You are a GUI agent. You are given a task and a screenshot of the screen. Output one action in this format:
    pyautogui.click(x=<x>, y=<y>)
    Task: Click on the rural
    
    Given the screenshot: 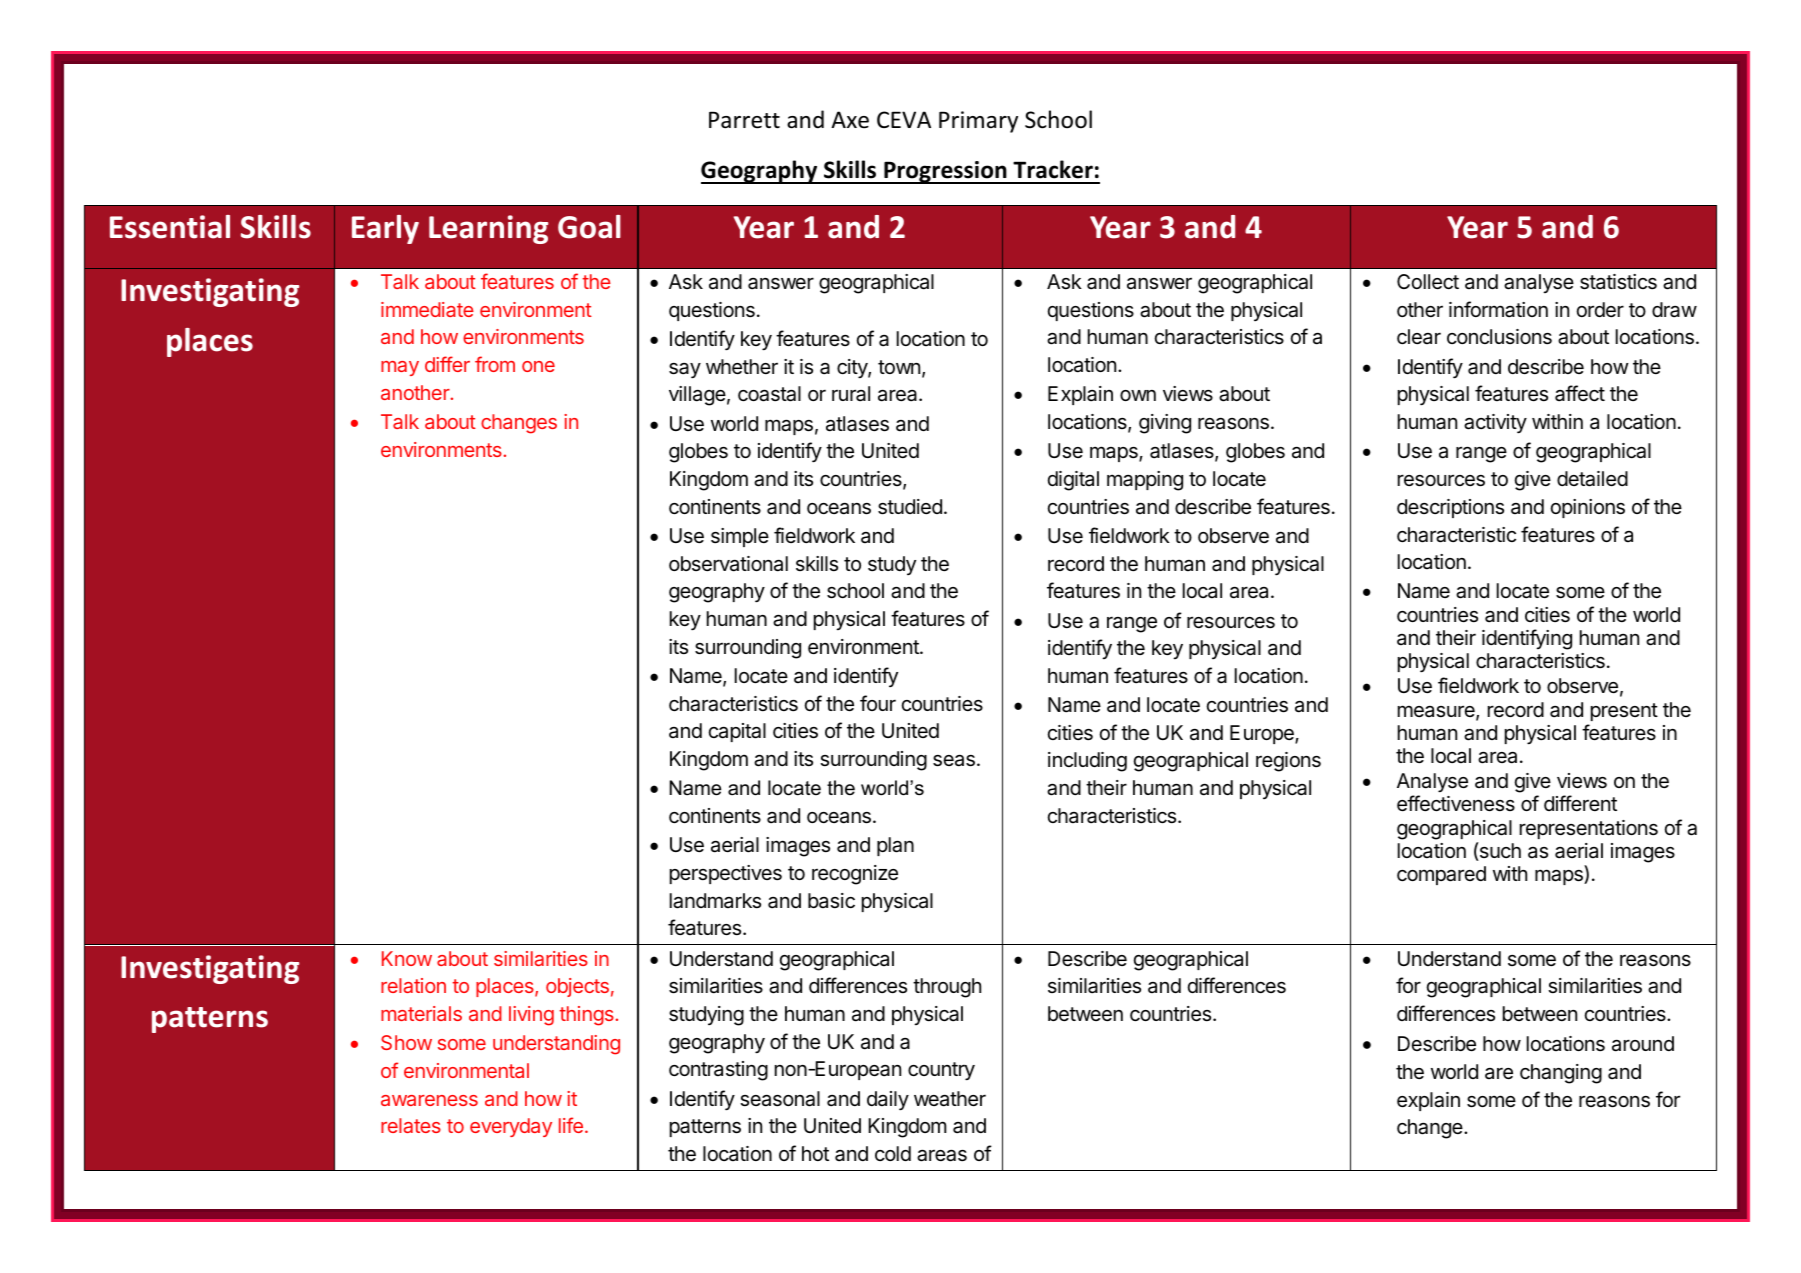 What is the action you would take?
    pyautogui.click(x=851, y=394)
